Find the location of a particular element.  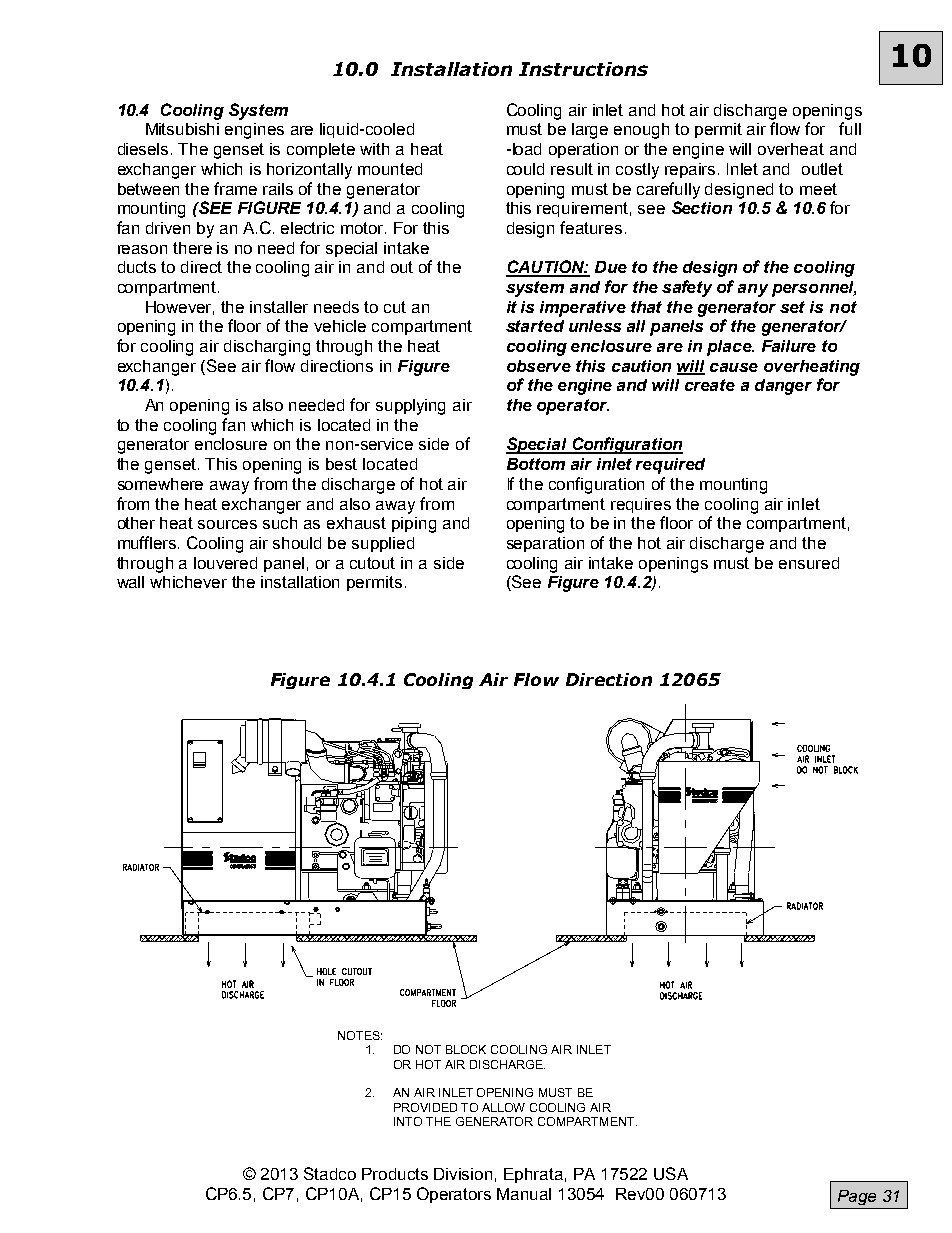

somewhere is located at coordinates (160, 484).
